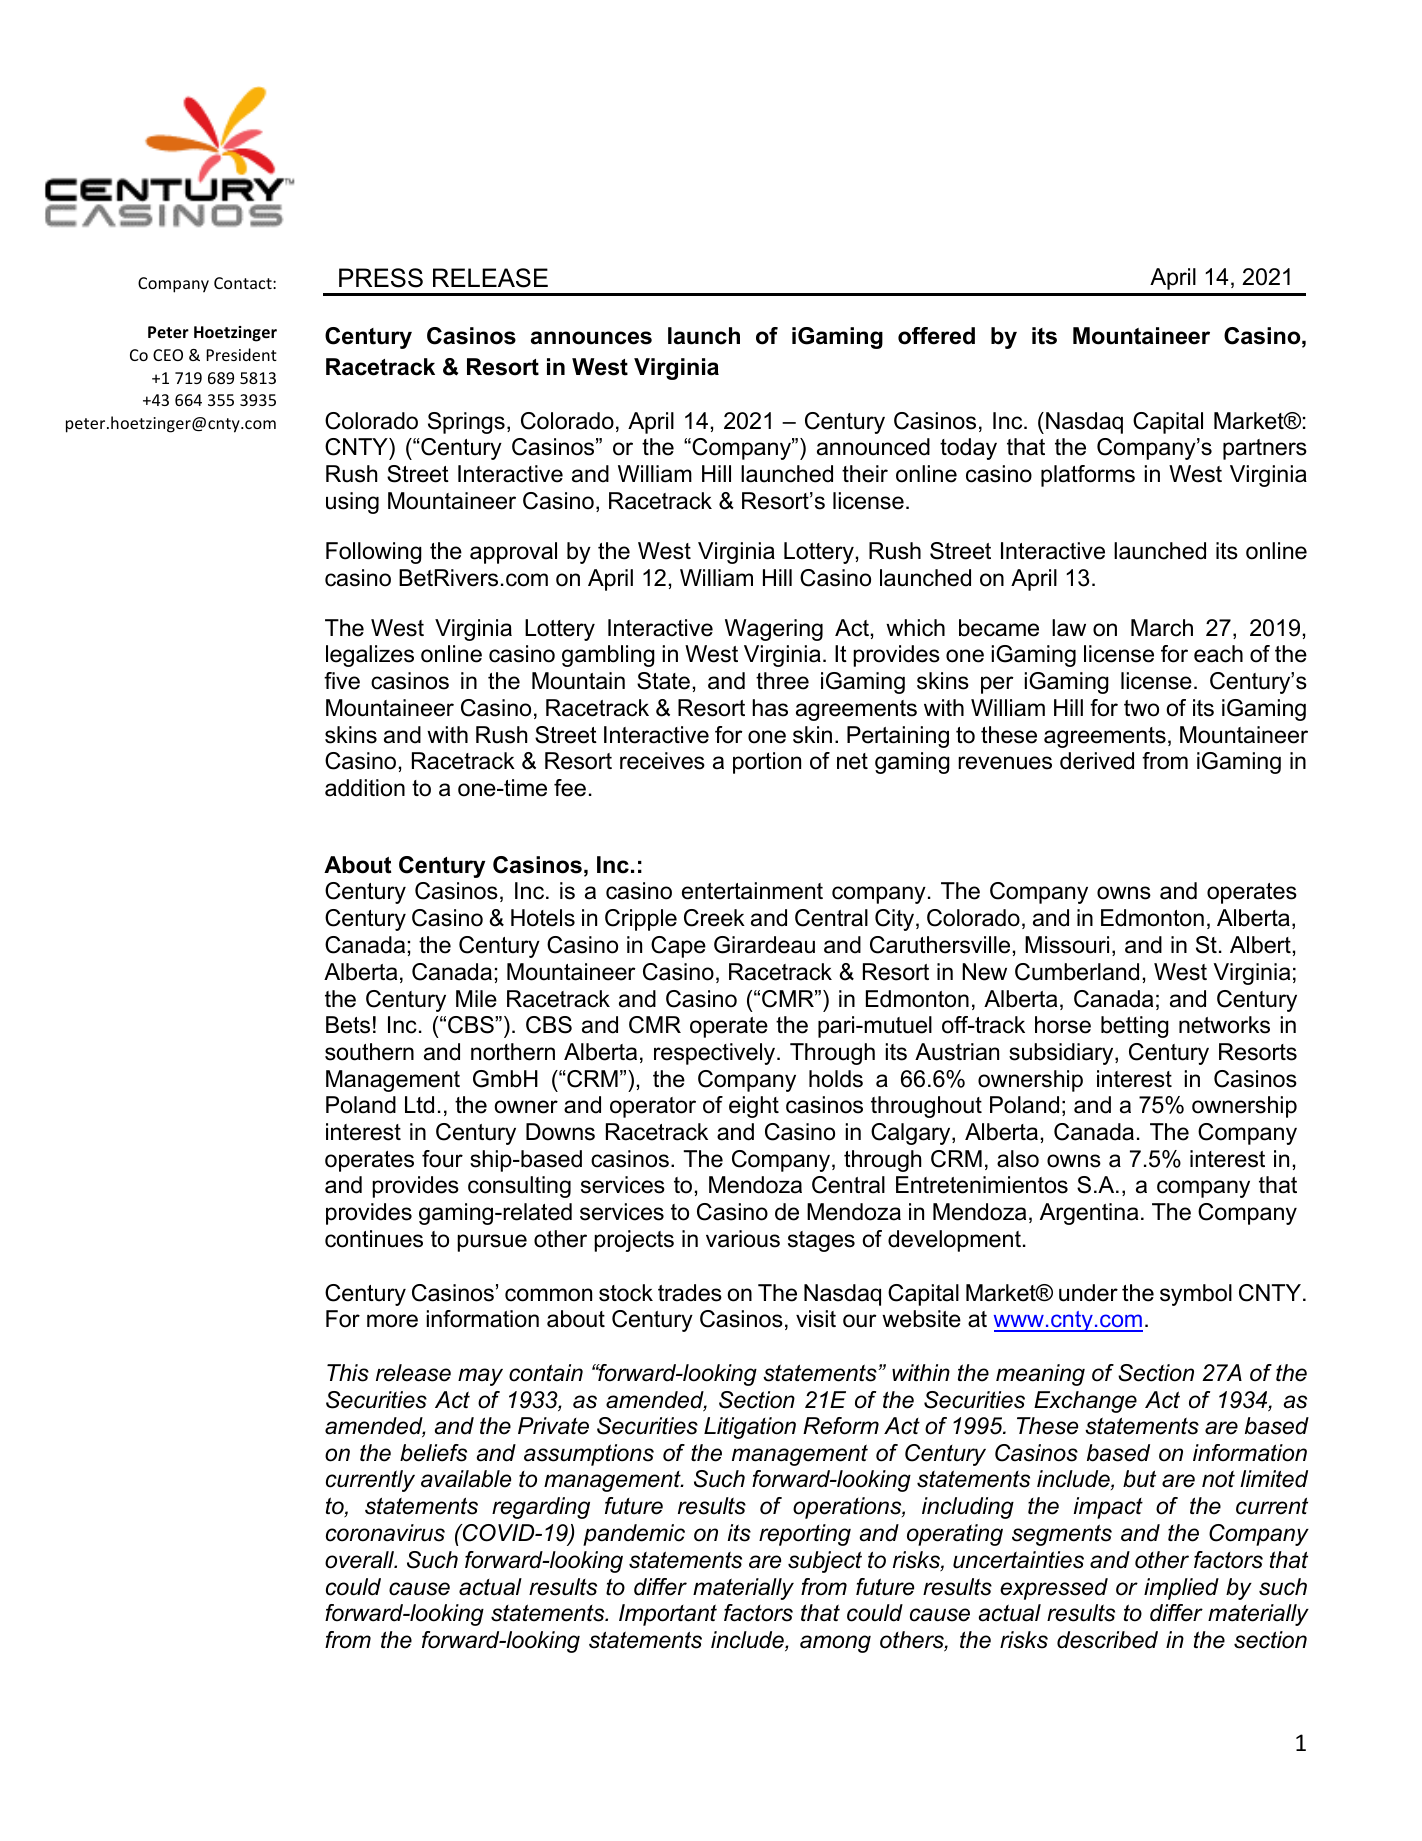 The image size is (1422, 1841). I want to click on more, so click(392, 1321).
